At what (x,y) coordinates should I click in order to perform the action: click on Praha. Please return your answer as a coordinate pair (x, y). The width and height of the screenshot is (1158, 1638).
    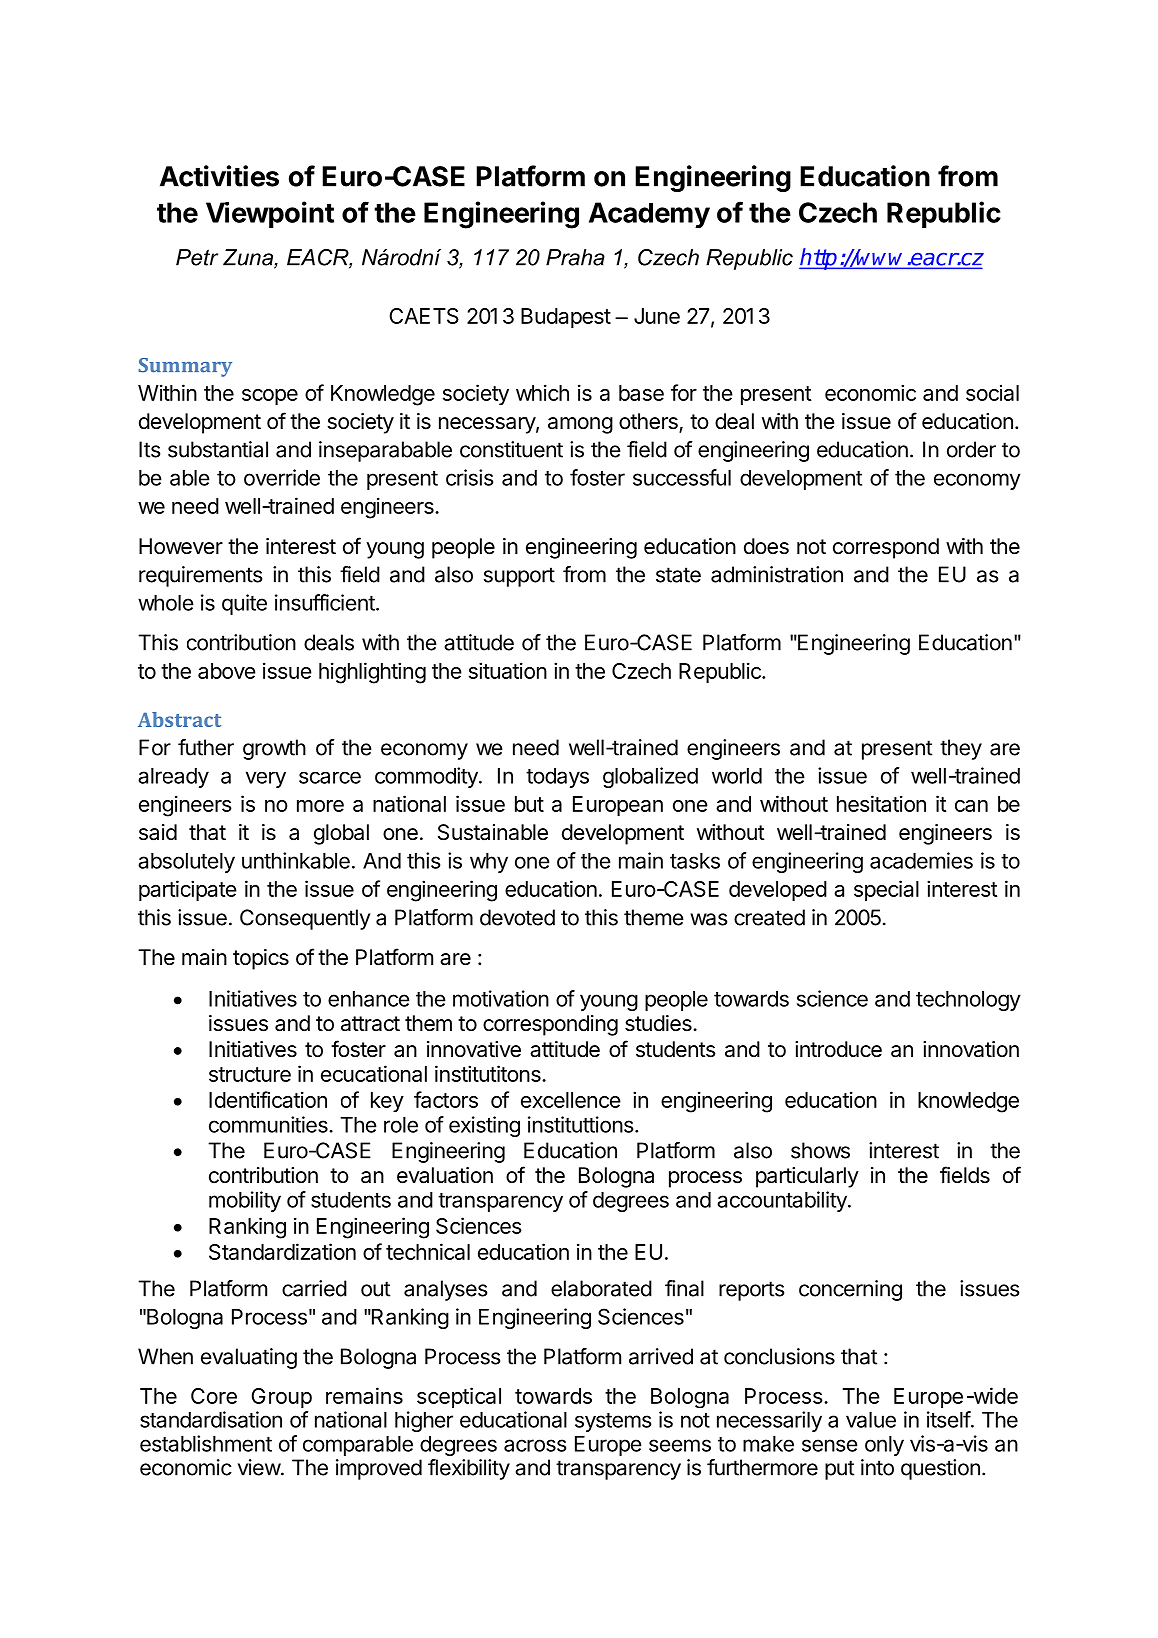
    Looking at the image, I should click on (575, 257).
